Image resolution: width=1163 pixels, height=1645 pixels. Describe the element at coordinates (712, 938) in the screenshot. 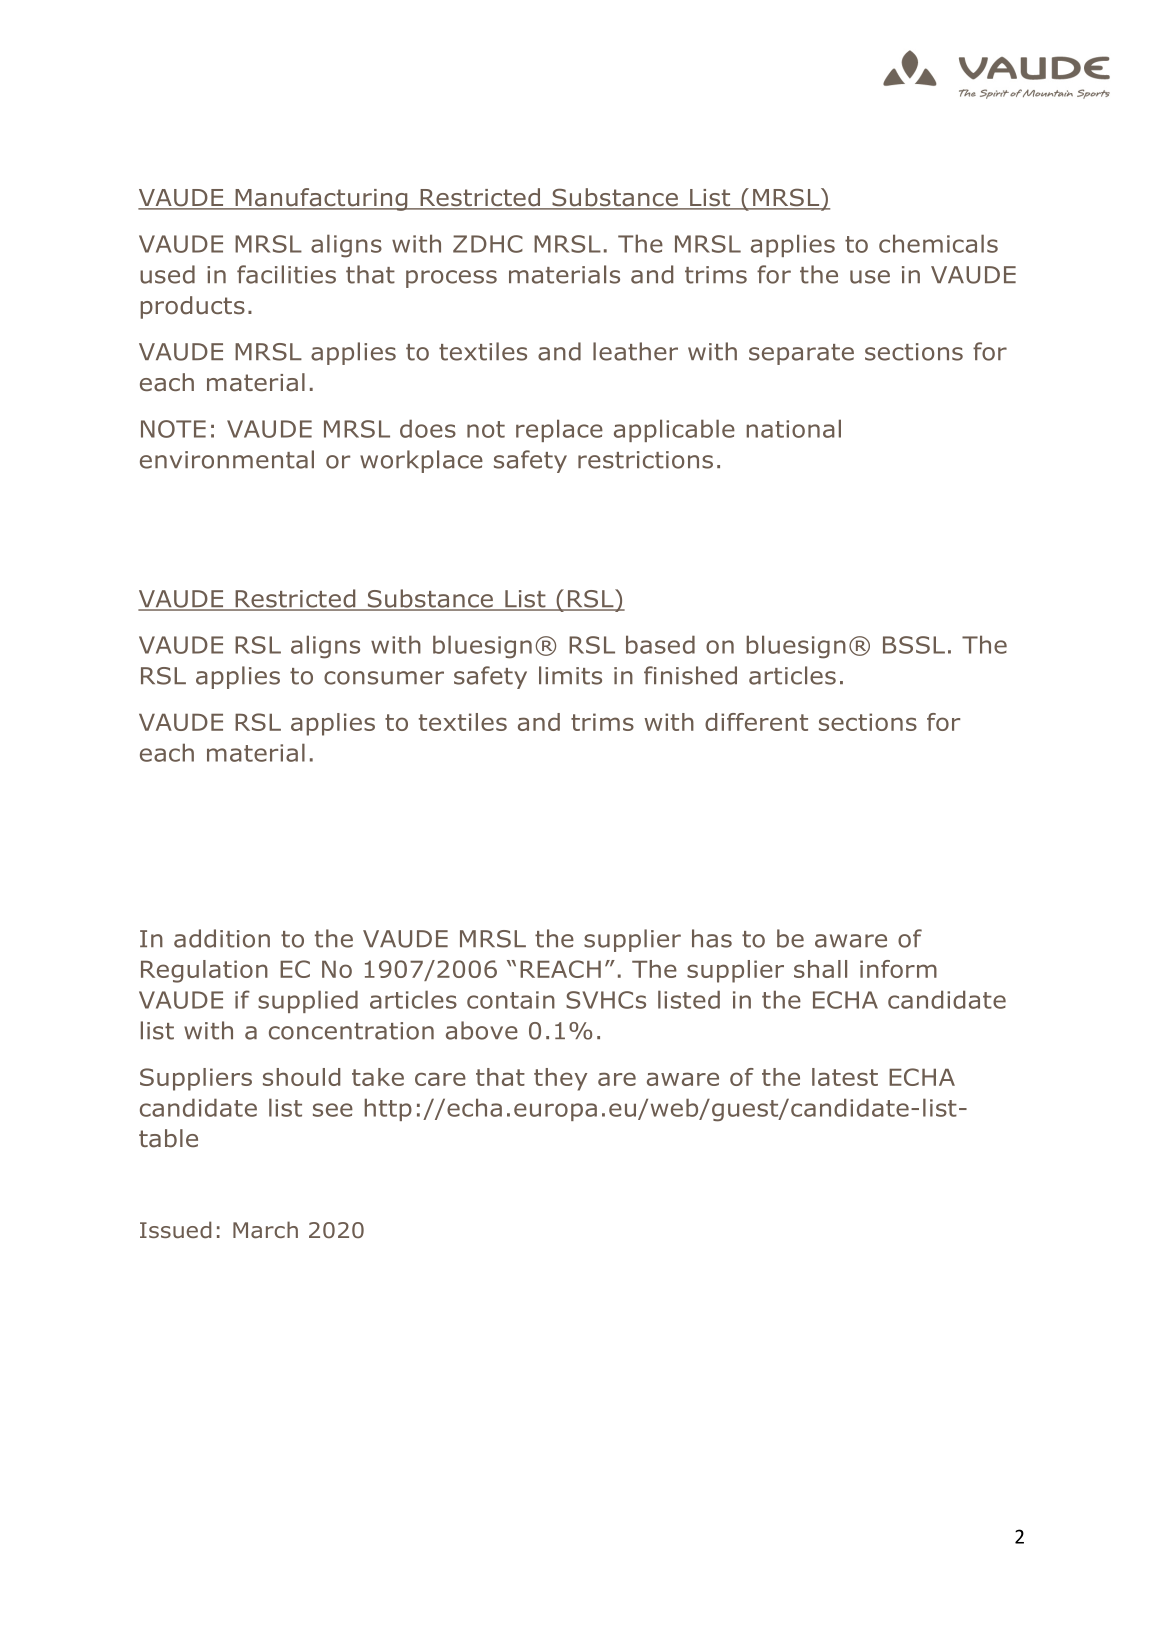

I see `has` at that location.
